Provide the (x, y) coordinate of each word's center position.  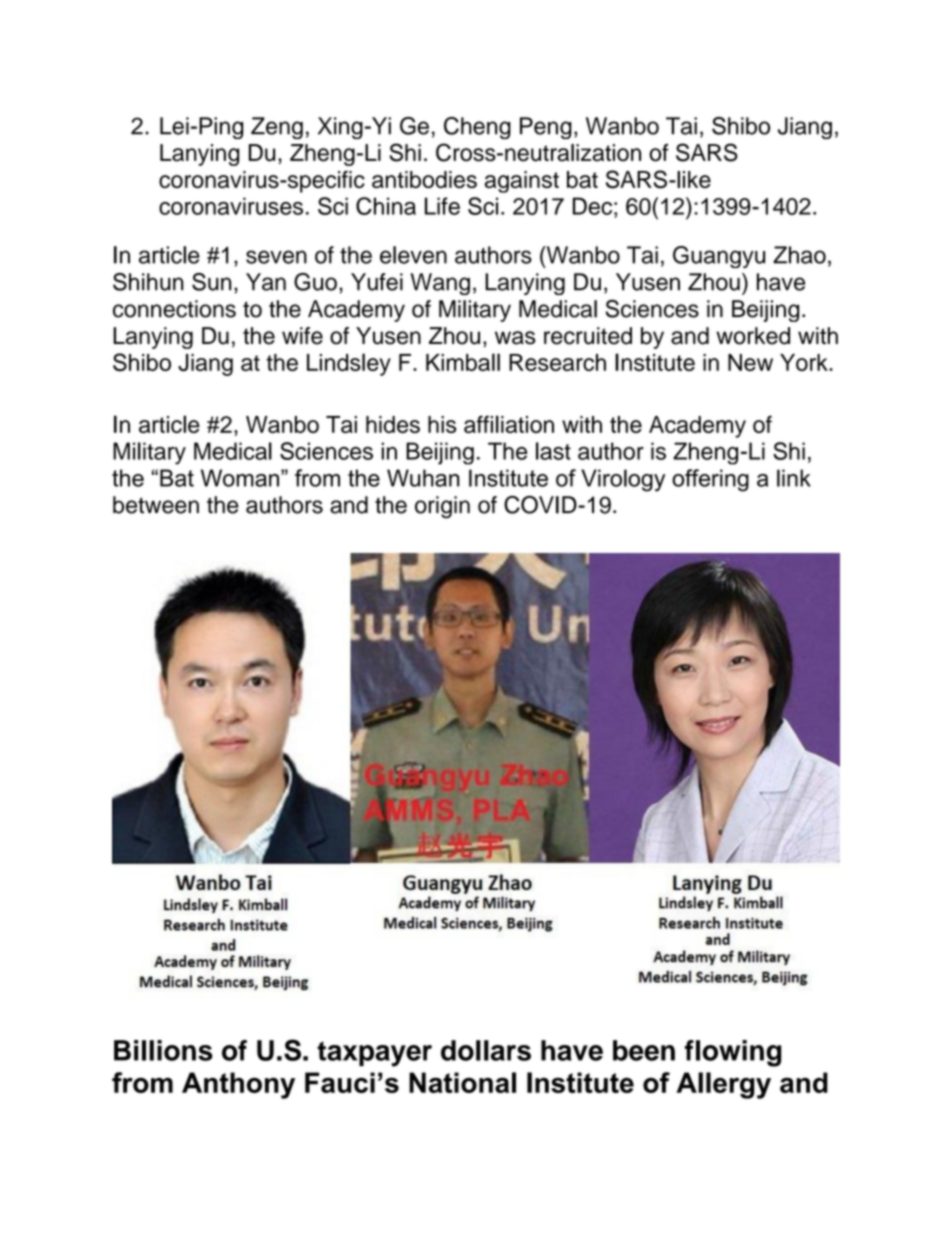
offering (710, 480)
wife (302, 336)
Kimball (463, 362)
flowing (733, 1053)
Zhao (799, 255)
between (156, 505)
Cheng (477, 128)
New (750, 362)
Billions (163, 1050)
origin (442, 507)
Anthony (238, 1085)
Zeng (277, 128)
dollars (486, 1050)
